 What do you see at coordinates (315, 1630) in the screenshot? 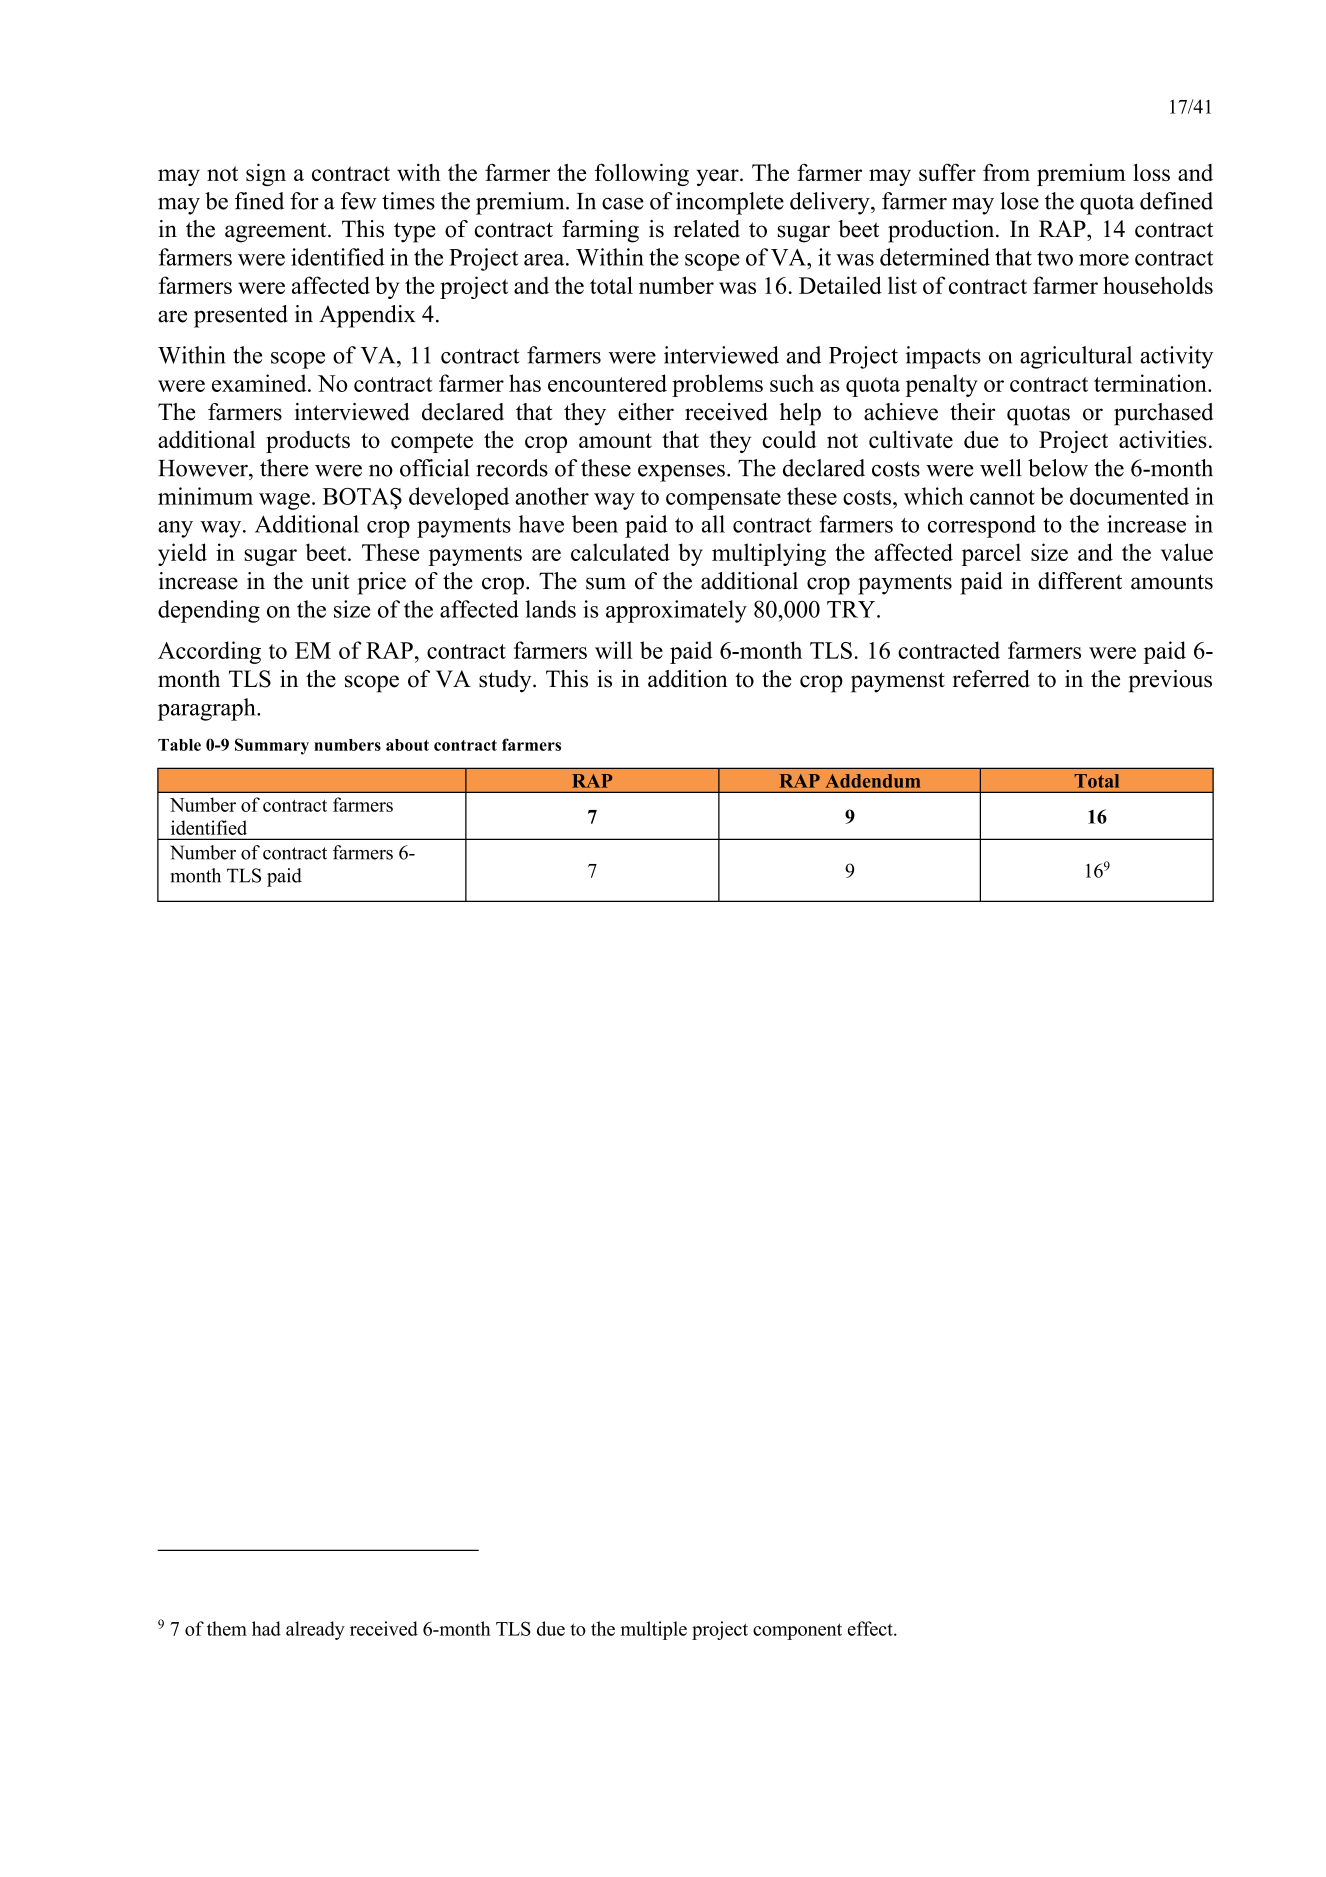
I see `already` at bounding box center [315, 1630].
